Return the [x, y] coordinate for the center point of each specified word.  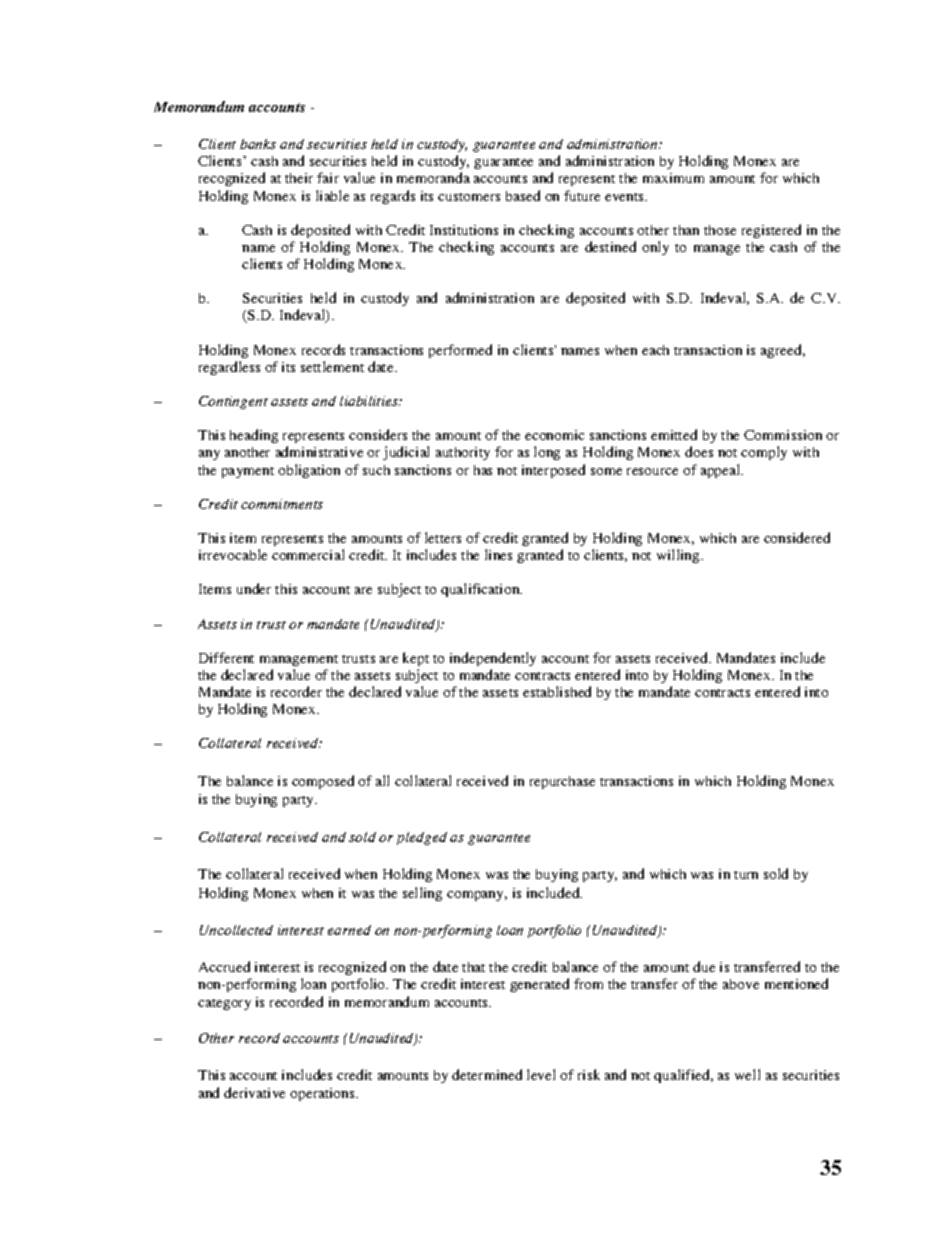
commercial [308, 554]
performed [460, 351]
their [299, 178]
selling [422, 894]
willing [679, 556]
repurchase [562, 782]
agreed [783, 351]
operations [323, 1094]
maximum [673, 178]
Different [226, 657]
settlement [332, 366]
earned [349, 930]
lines [498, 554]
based [523, 195]
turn [746, 875]
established [557, 691]
